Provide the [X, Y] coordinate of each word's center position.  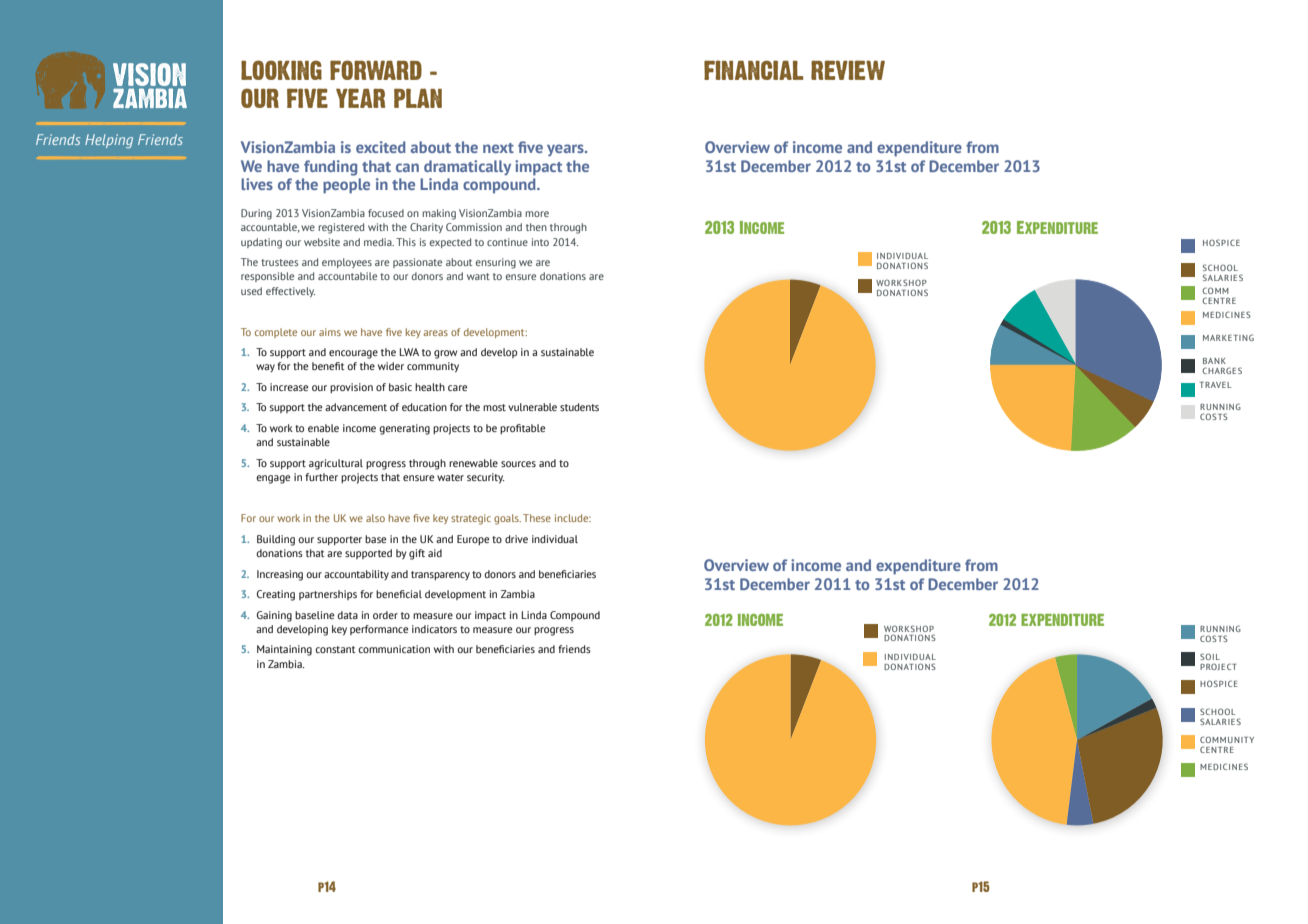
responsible [267, 277]
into [540, 242]
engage [273, 479]
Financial [754, 70]
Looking [281, 70]
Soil [1210, 656]
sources [518, 464]
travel [1216, 385]
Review [848, 70]
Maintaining [284, 650]
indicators [434, 629]
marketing [1228, 337]
